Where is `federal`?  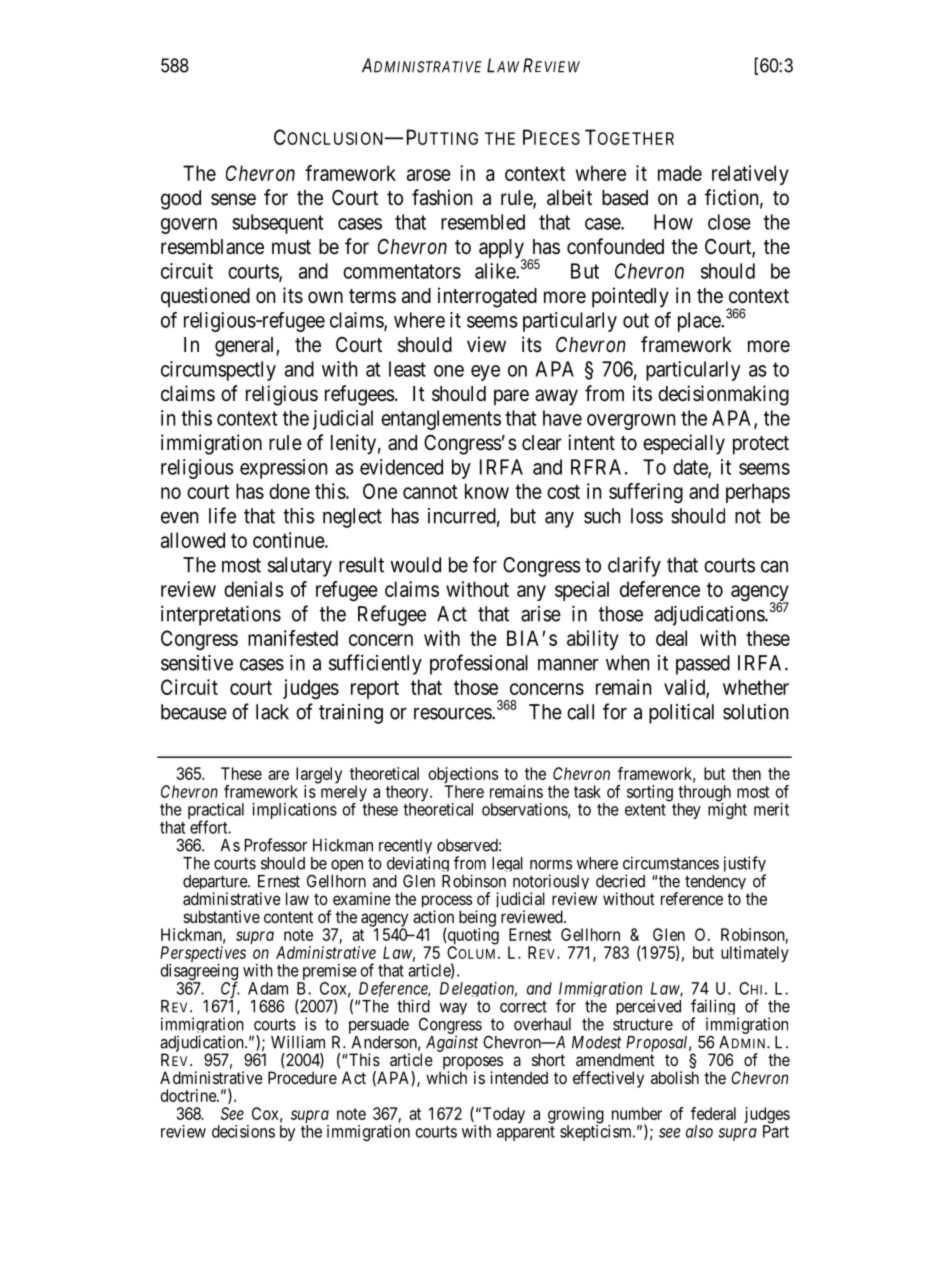 federal is located at coordinates (713, 1113).
